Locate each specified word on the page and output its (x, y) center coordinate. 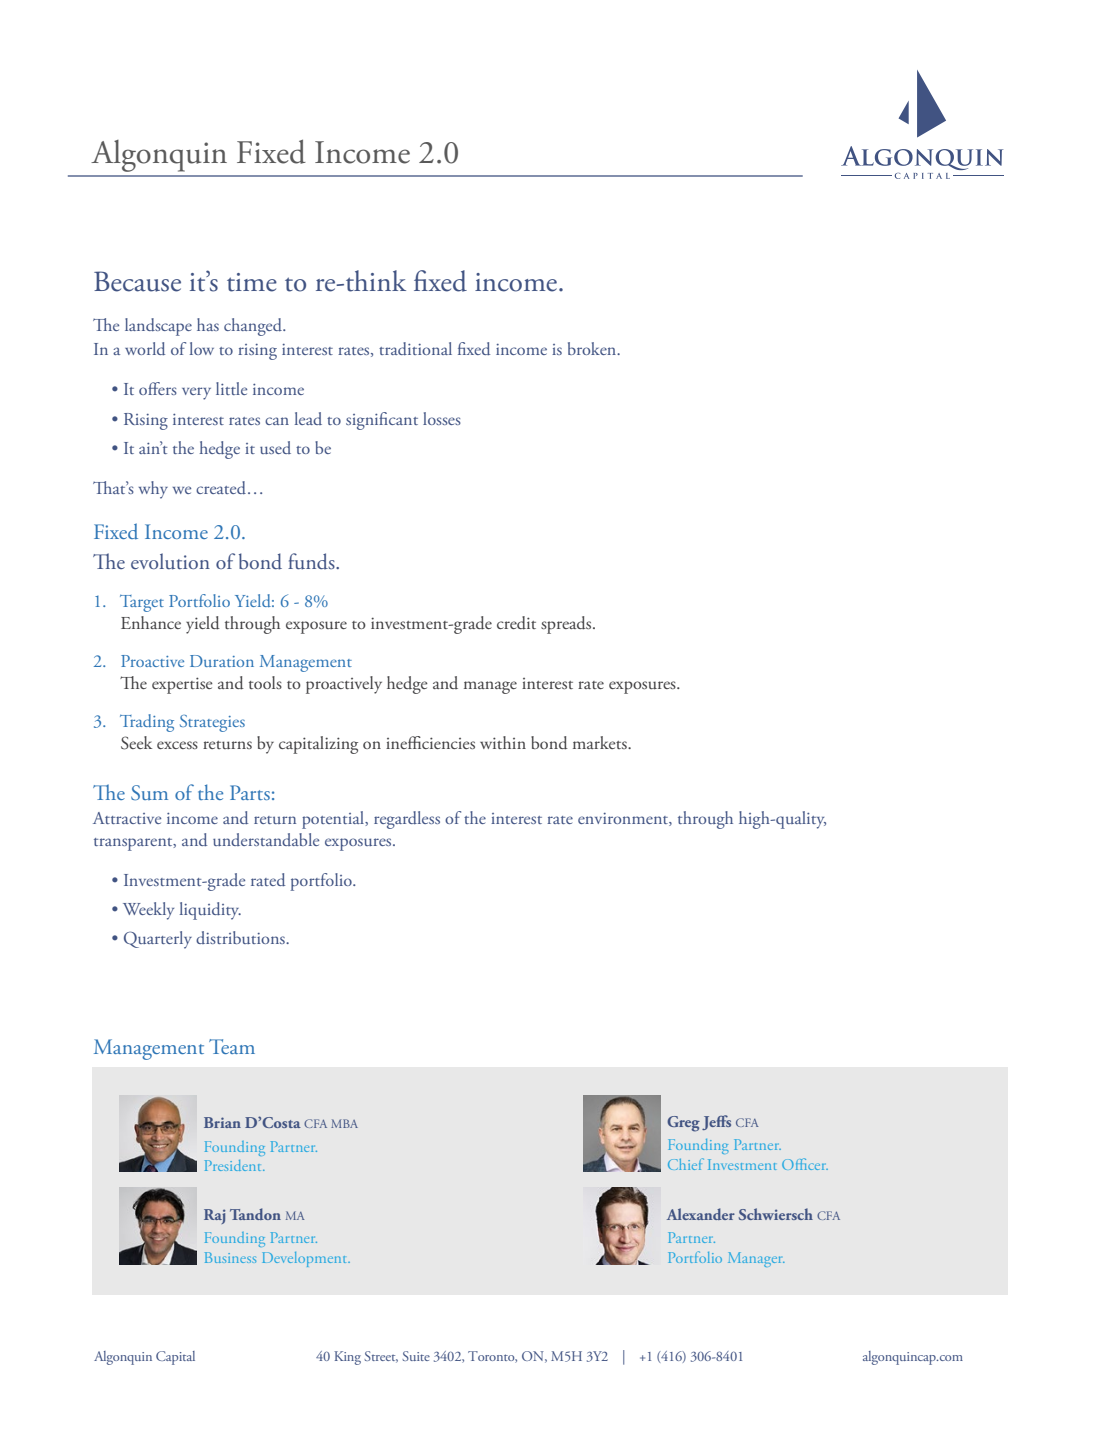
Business (230, 1257)
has (208, 324)
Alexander (701, 1214)
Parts (250, 792)
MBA (344, 1123)
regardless (407, 820)
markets (601, 742)
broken (593, 348)
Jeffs (716, 1122)
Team (232, 1046)
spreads (567, 625)
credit (516, 623)
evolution (170, 561)
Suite (416, 1356)
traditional (415, 348)
